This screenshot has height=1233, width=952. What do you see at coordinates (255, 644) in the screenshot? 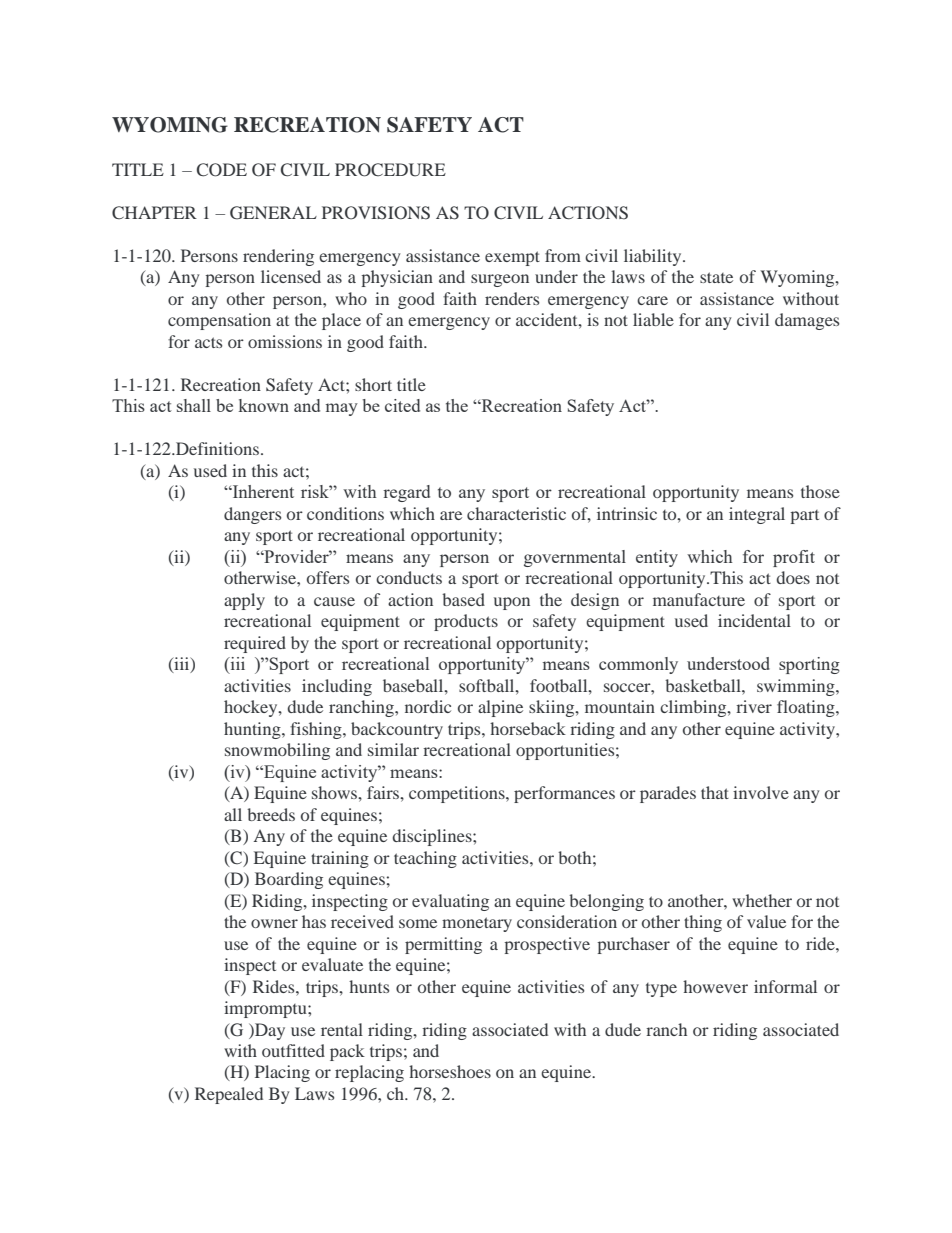
I see `required` at bounding box center [255, 644].
